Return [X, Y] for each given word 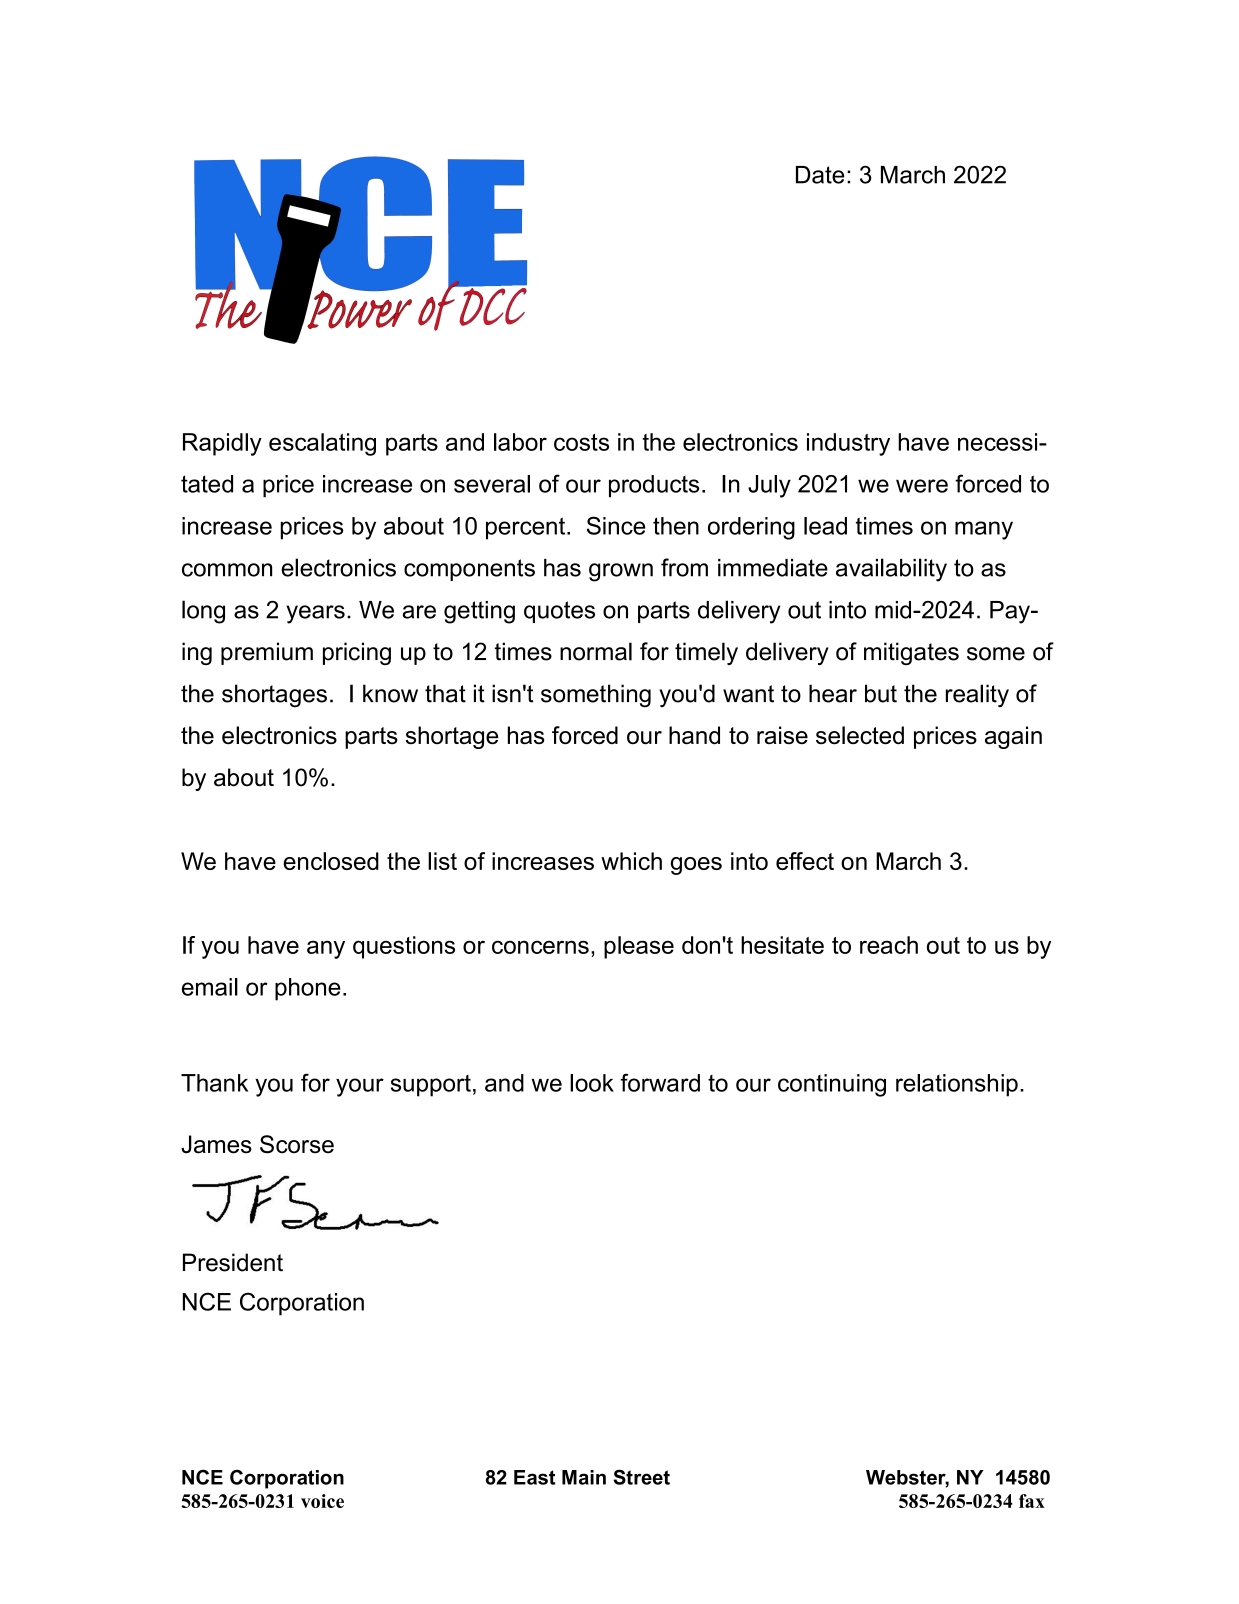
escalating [322, 444]
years [315, 614]
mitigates [911, 653]
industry [848, 444]
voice [322, 1501]
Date [820, 175]
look [592, 1083]
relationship [957, 1085]
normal [596, 651]
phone [308, 989]
